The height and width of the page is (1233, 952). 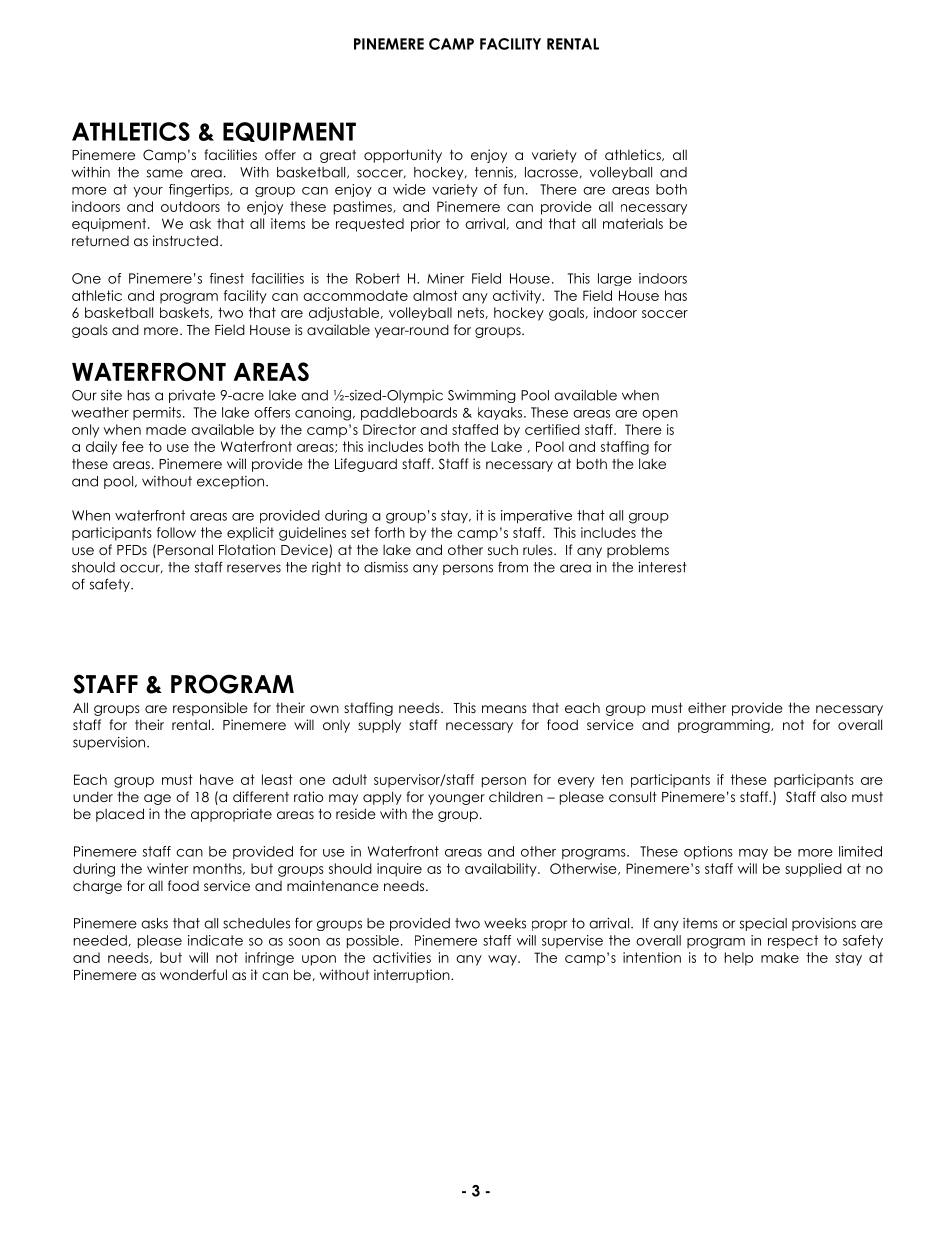 What do you see at coordinates (504, 709) in the page?
I see `means` at bounding box center [504, 709].
